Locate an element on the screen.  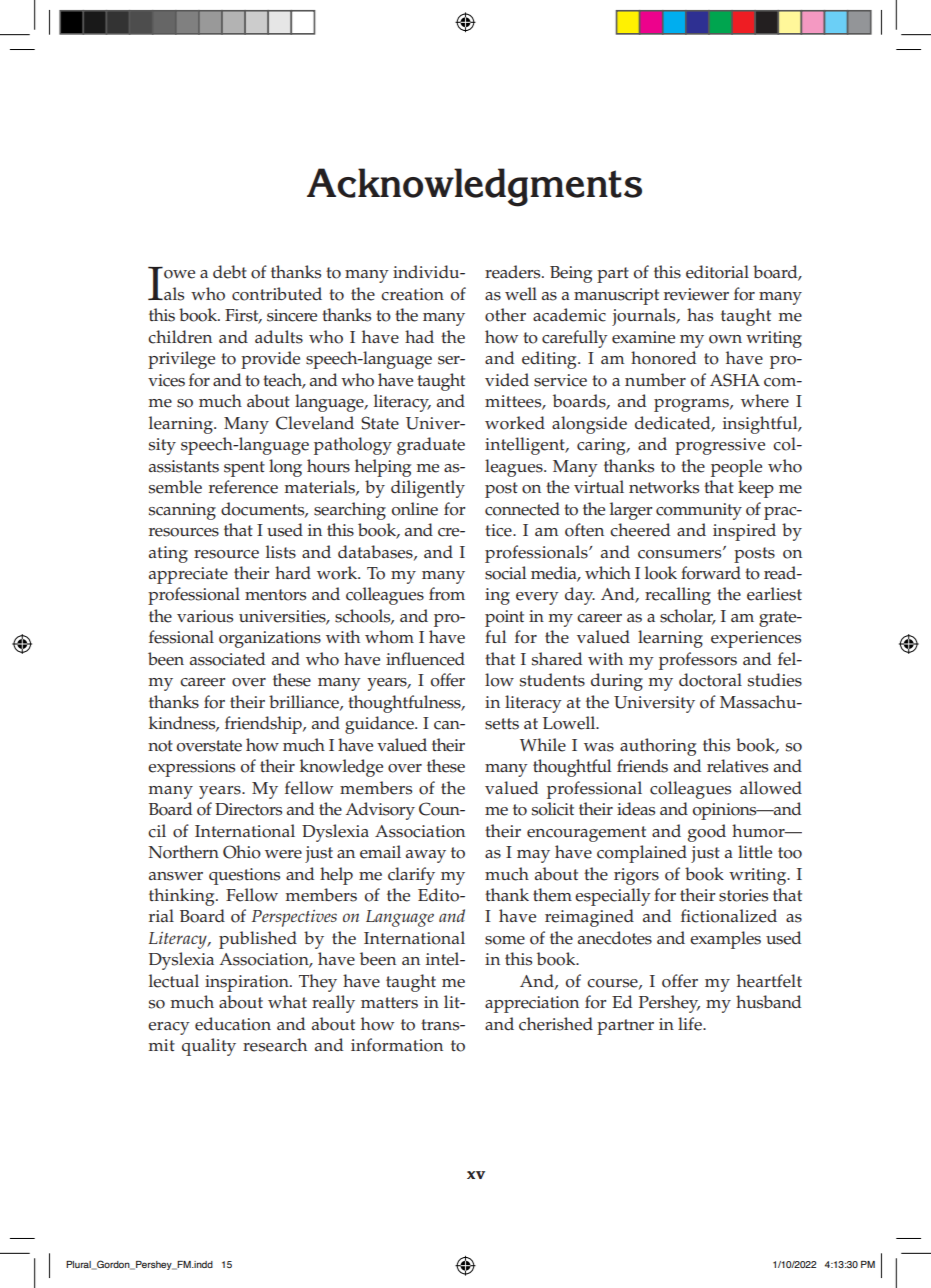
research is located at coordinates (275, 1045).
